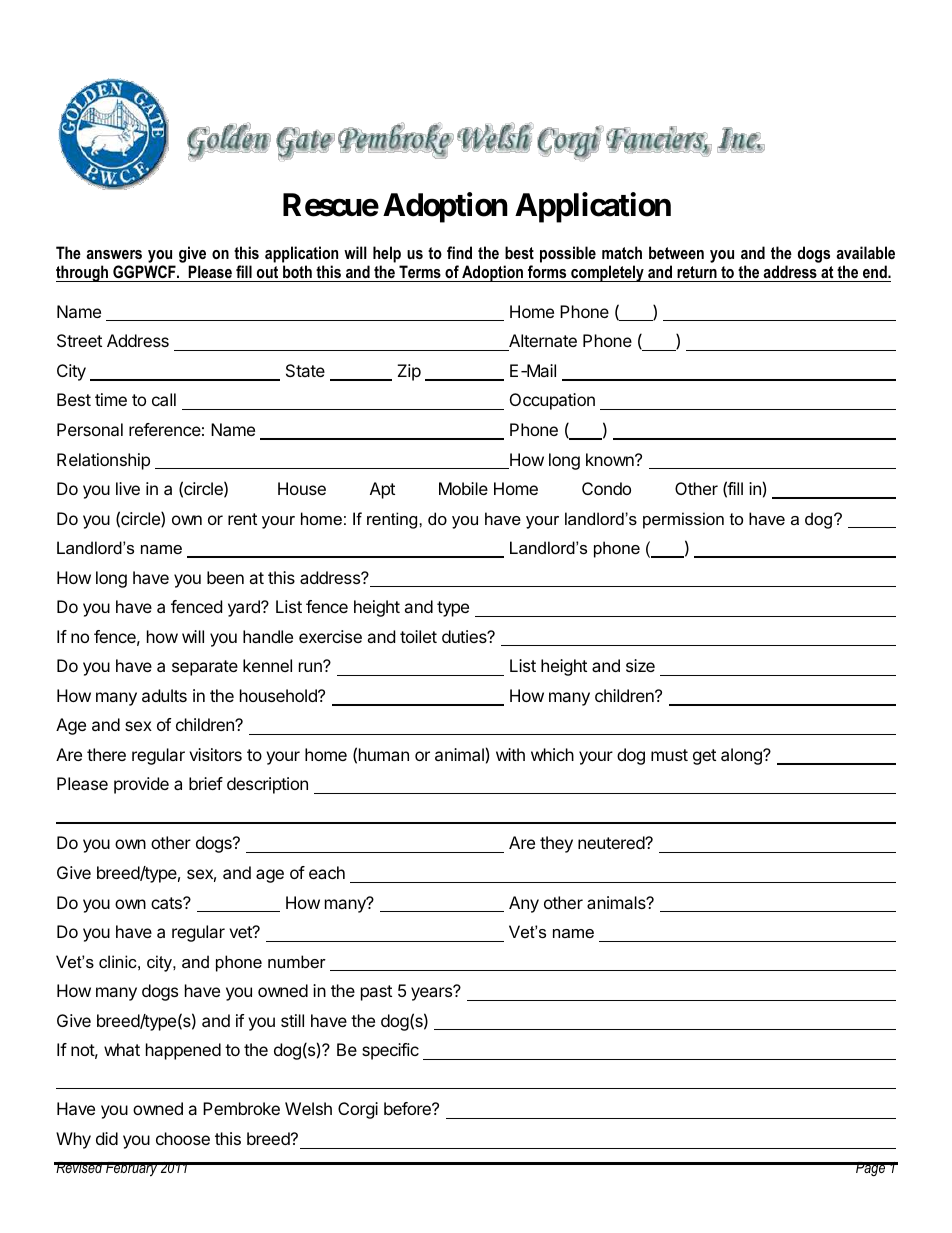 This document has width=952, height=1233. Describe the element at coordinates (697, 274) in the document. I see `return` at that location.
